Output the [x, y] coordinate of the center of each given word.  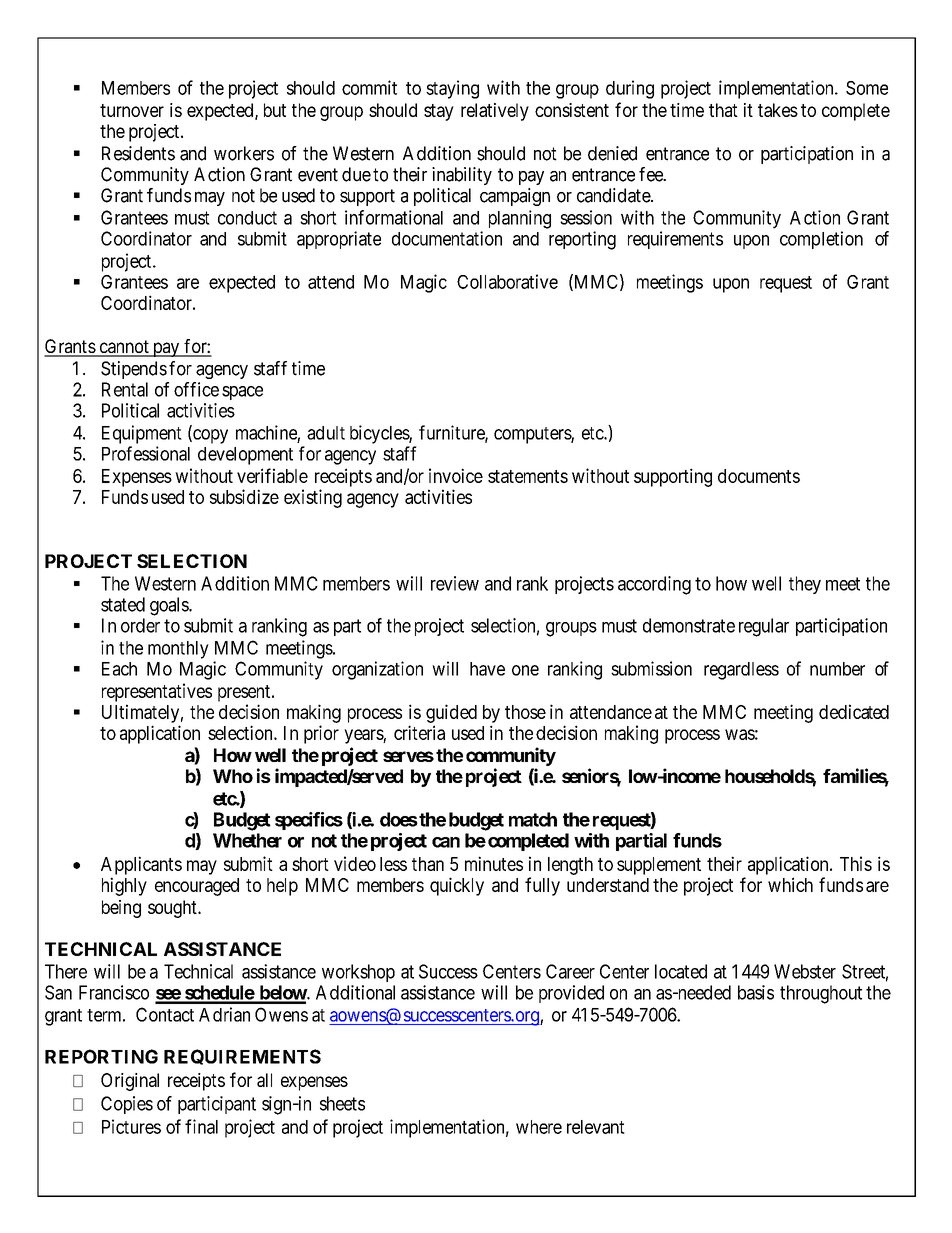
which [790, 884]
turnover [132, 110]
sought [173, 909]
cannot [124, 348]
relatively [495, 112]
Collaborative [507, 281]
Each [119, 669]
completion [821, 240]
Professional [146, 453]
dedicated [854, 711]
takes [778, 110]
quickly [457, 886]
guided [451, 713]
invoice [456, 475]
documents [759, 476]
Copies [127, 1105]
